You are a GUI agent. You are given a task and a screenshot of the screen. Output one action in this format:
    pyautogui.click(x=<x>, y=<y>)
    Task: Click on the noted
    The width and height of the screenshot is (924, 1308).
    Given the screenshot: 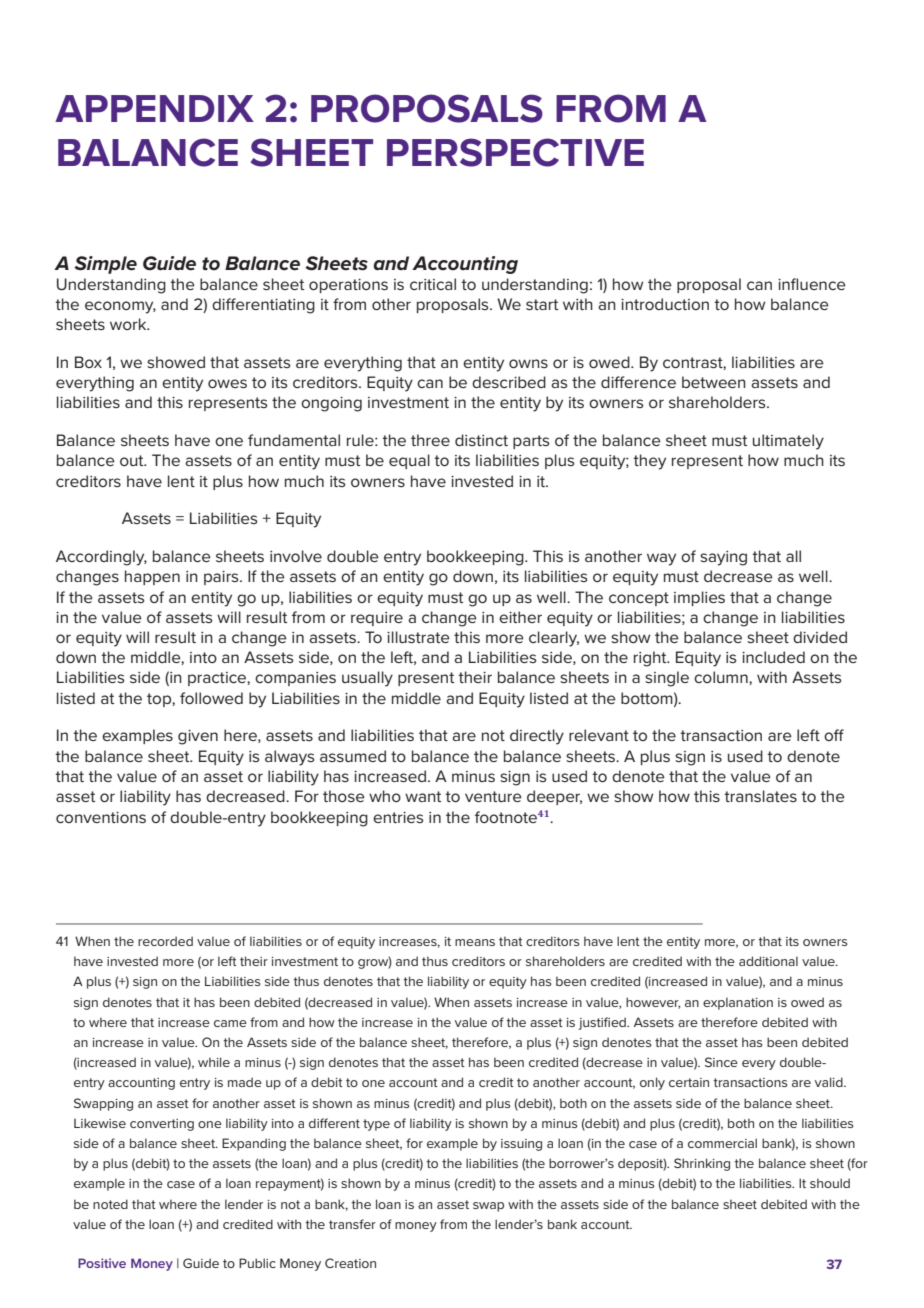 What is the action you would take?
    pyautogui.click(x=110, y=1204)
